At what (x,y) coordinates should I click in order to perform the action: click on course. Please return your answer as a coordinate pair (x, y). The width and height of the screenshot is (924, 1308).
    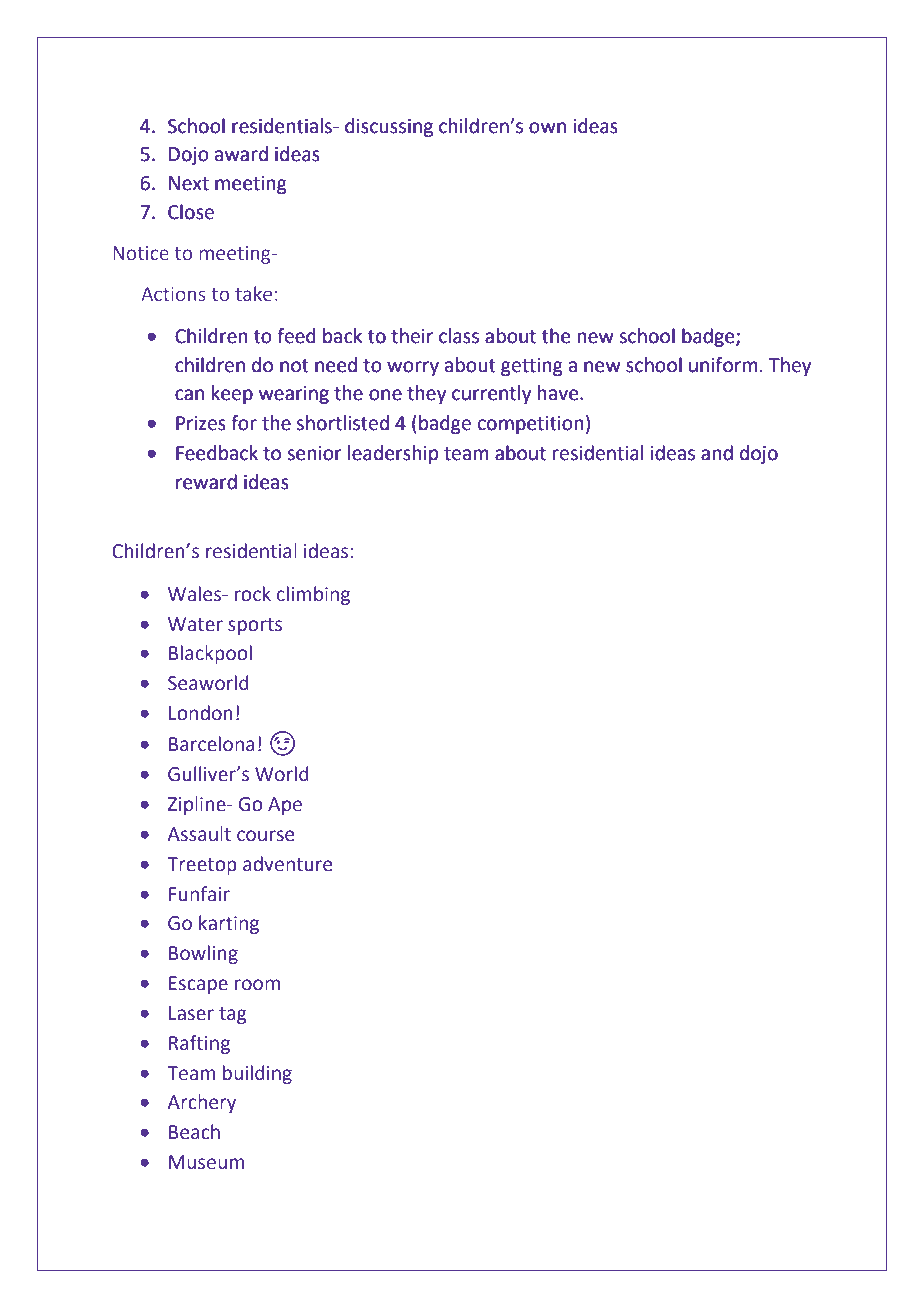
    Looking at the image, I should click on (265, 836).
